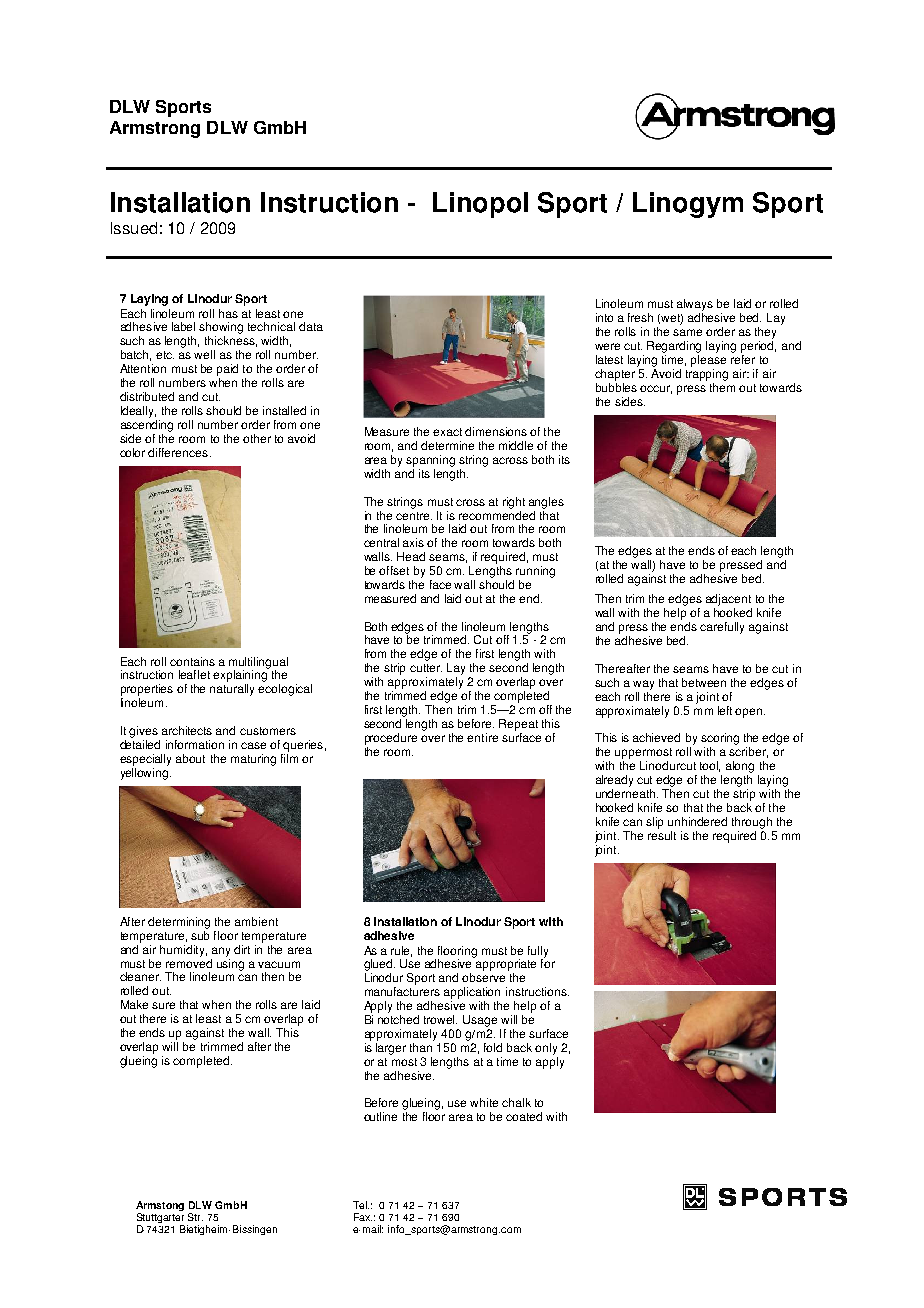 The width and height of the screenshot is (924, 1308). I want to click on outline, so click(380, 1116).
